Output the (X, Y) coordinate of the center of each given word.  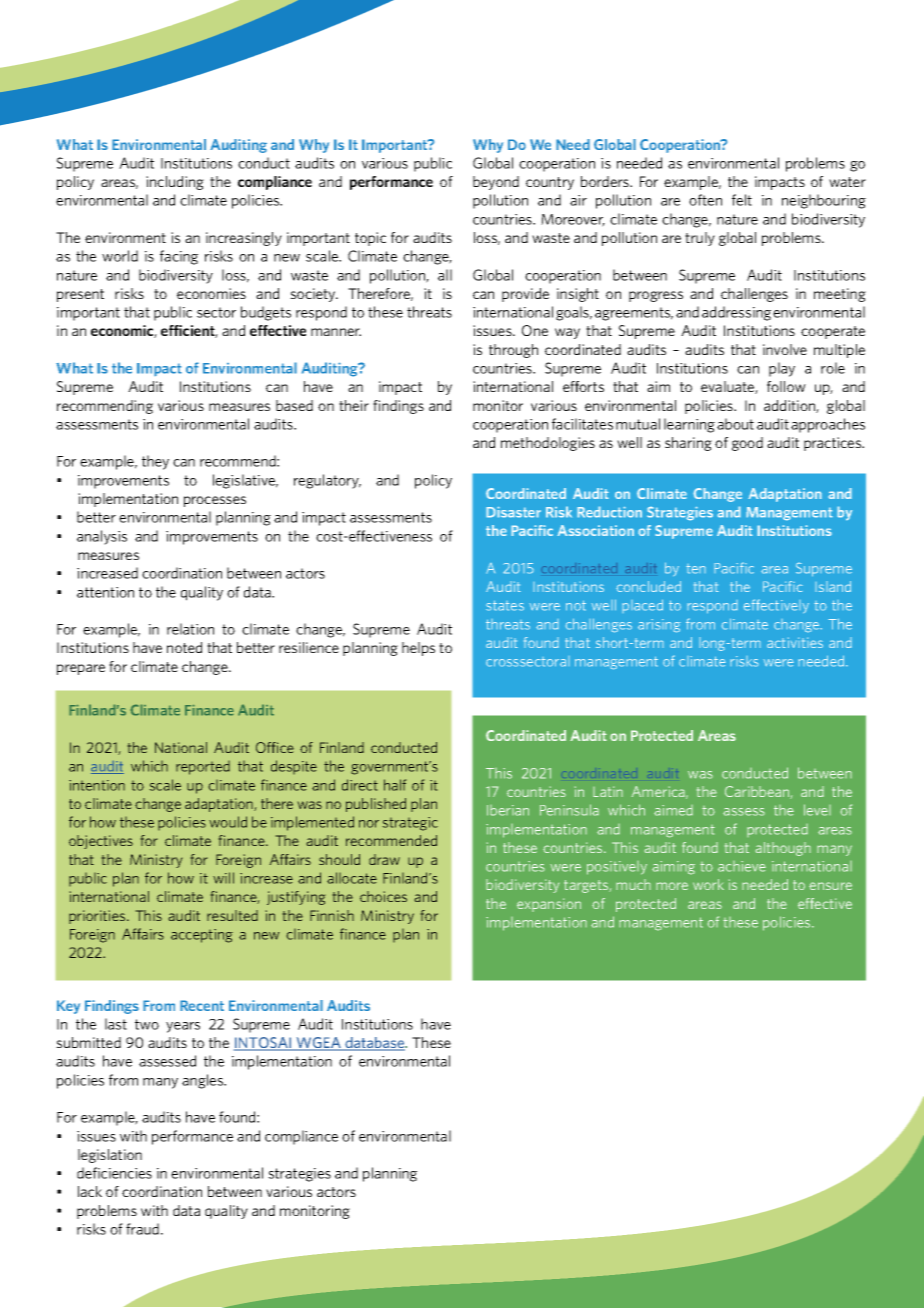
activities (795, 642)
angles (204, 1081)
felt (742, 200)
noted (184, 647)
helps (418, 649)
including (175, 183)
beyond (496, 183)
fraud (142, 1229)
